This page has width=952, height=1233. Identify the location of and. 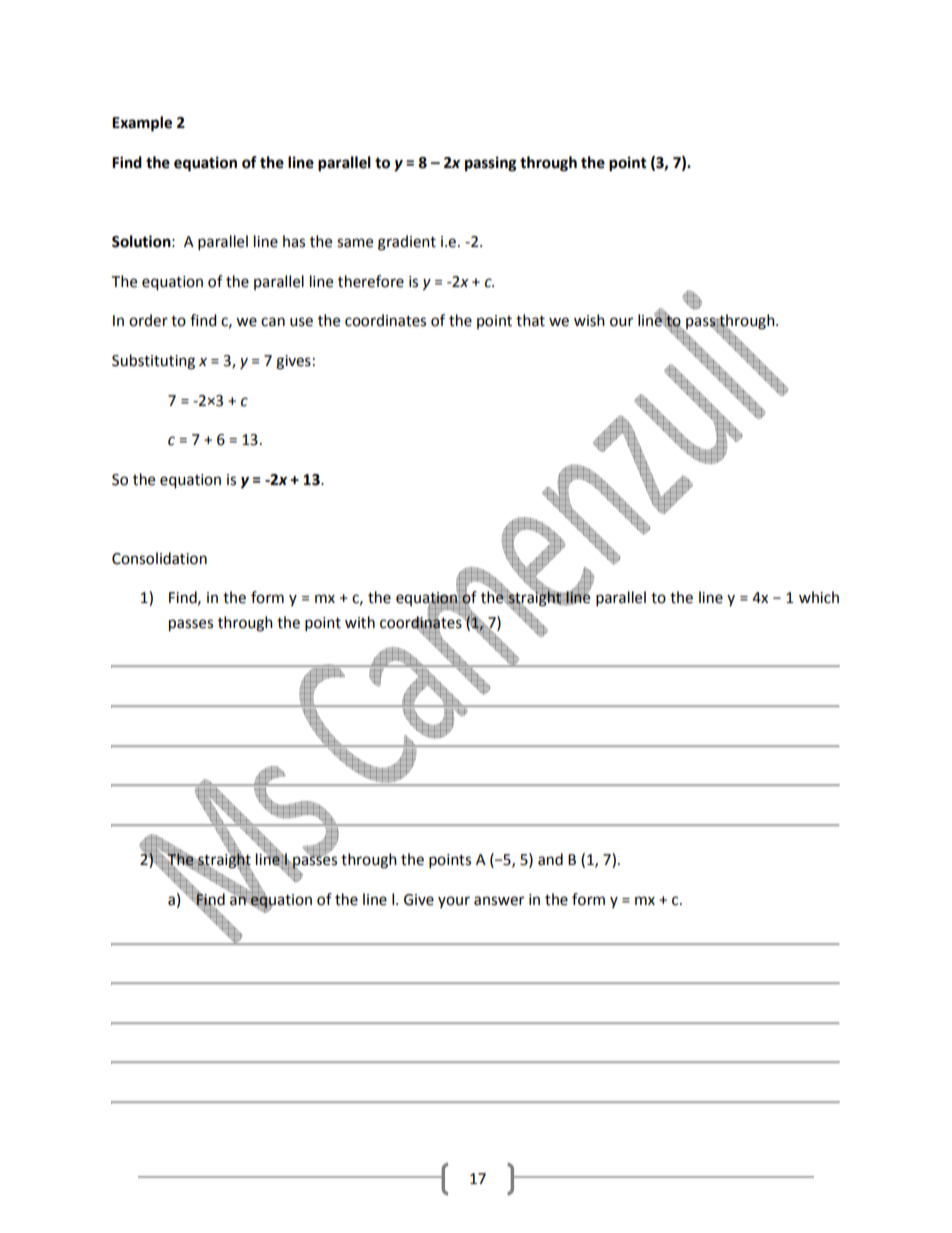
(550, 859).
